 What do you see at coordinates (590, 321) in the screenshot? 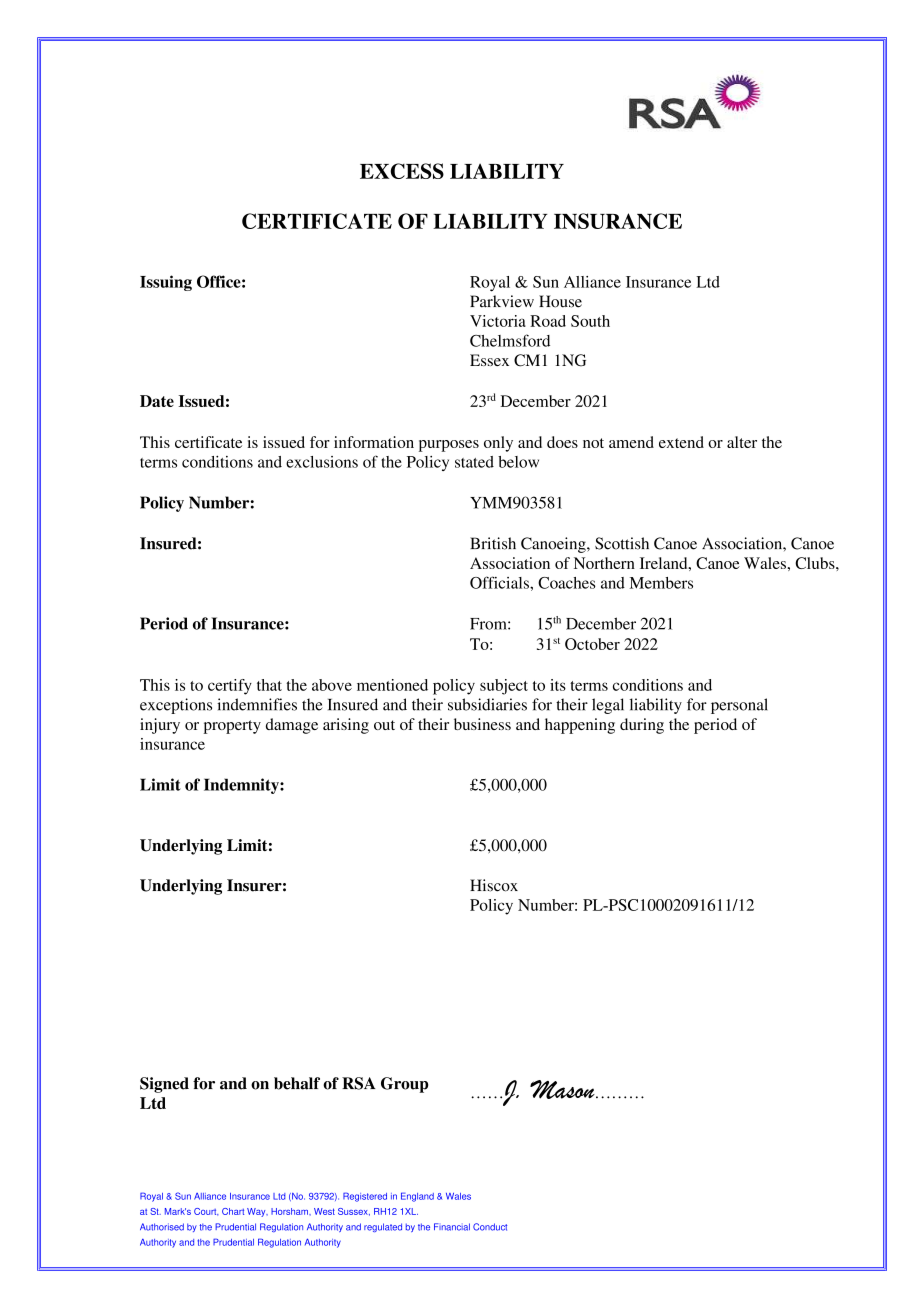
I see `South` at bounding box center [590, 321].
